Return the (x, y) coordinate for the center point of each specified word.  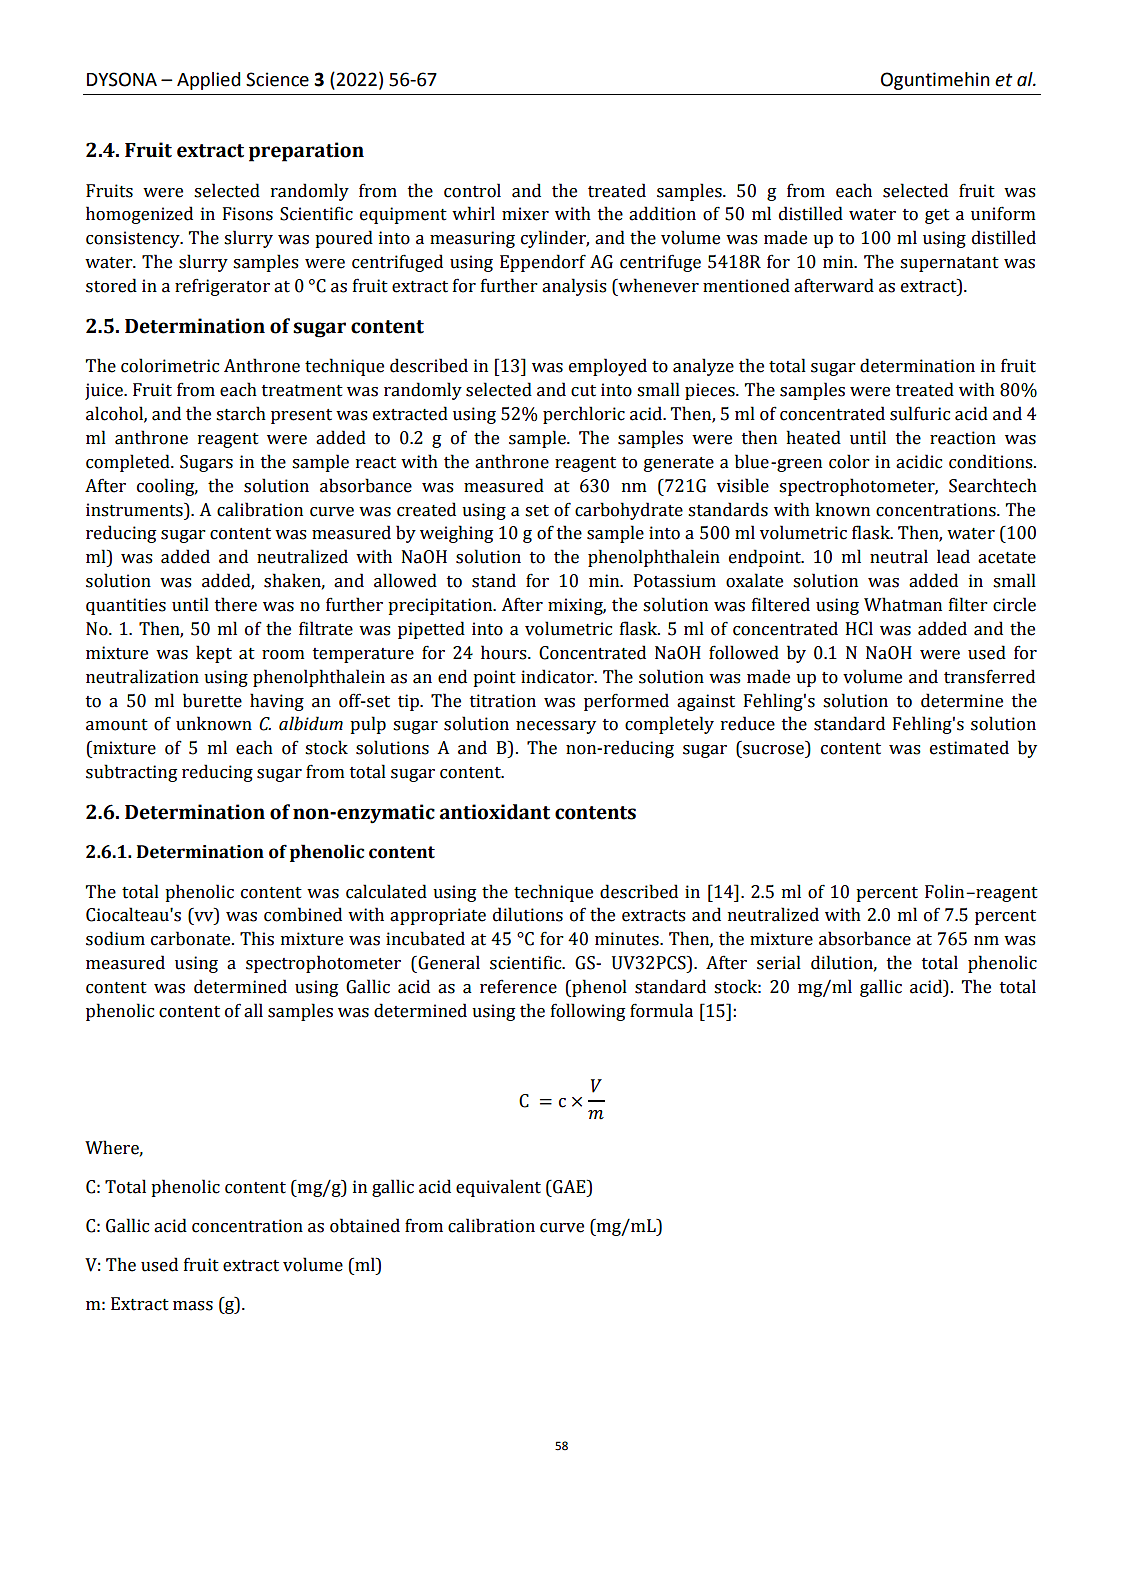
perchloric (584, 415)
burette (212, 700)
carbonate (192, 938)
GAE (569, 1187)
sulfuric (920, 413)
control (472, 190)
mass (193, 1306)
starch (241, 413)
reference (518, 986)
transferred (989, 676)
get (937, 216)
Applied (208, 81)
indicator (558, 676)
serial (779, 962)
